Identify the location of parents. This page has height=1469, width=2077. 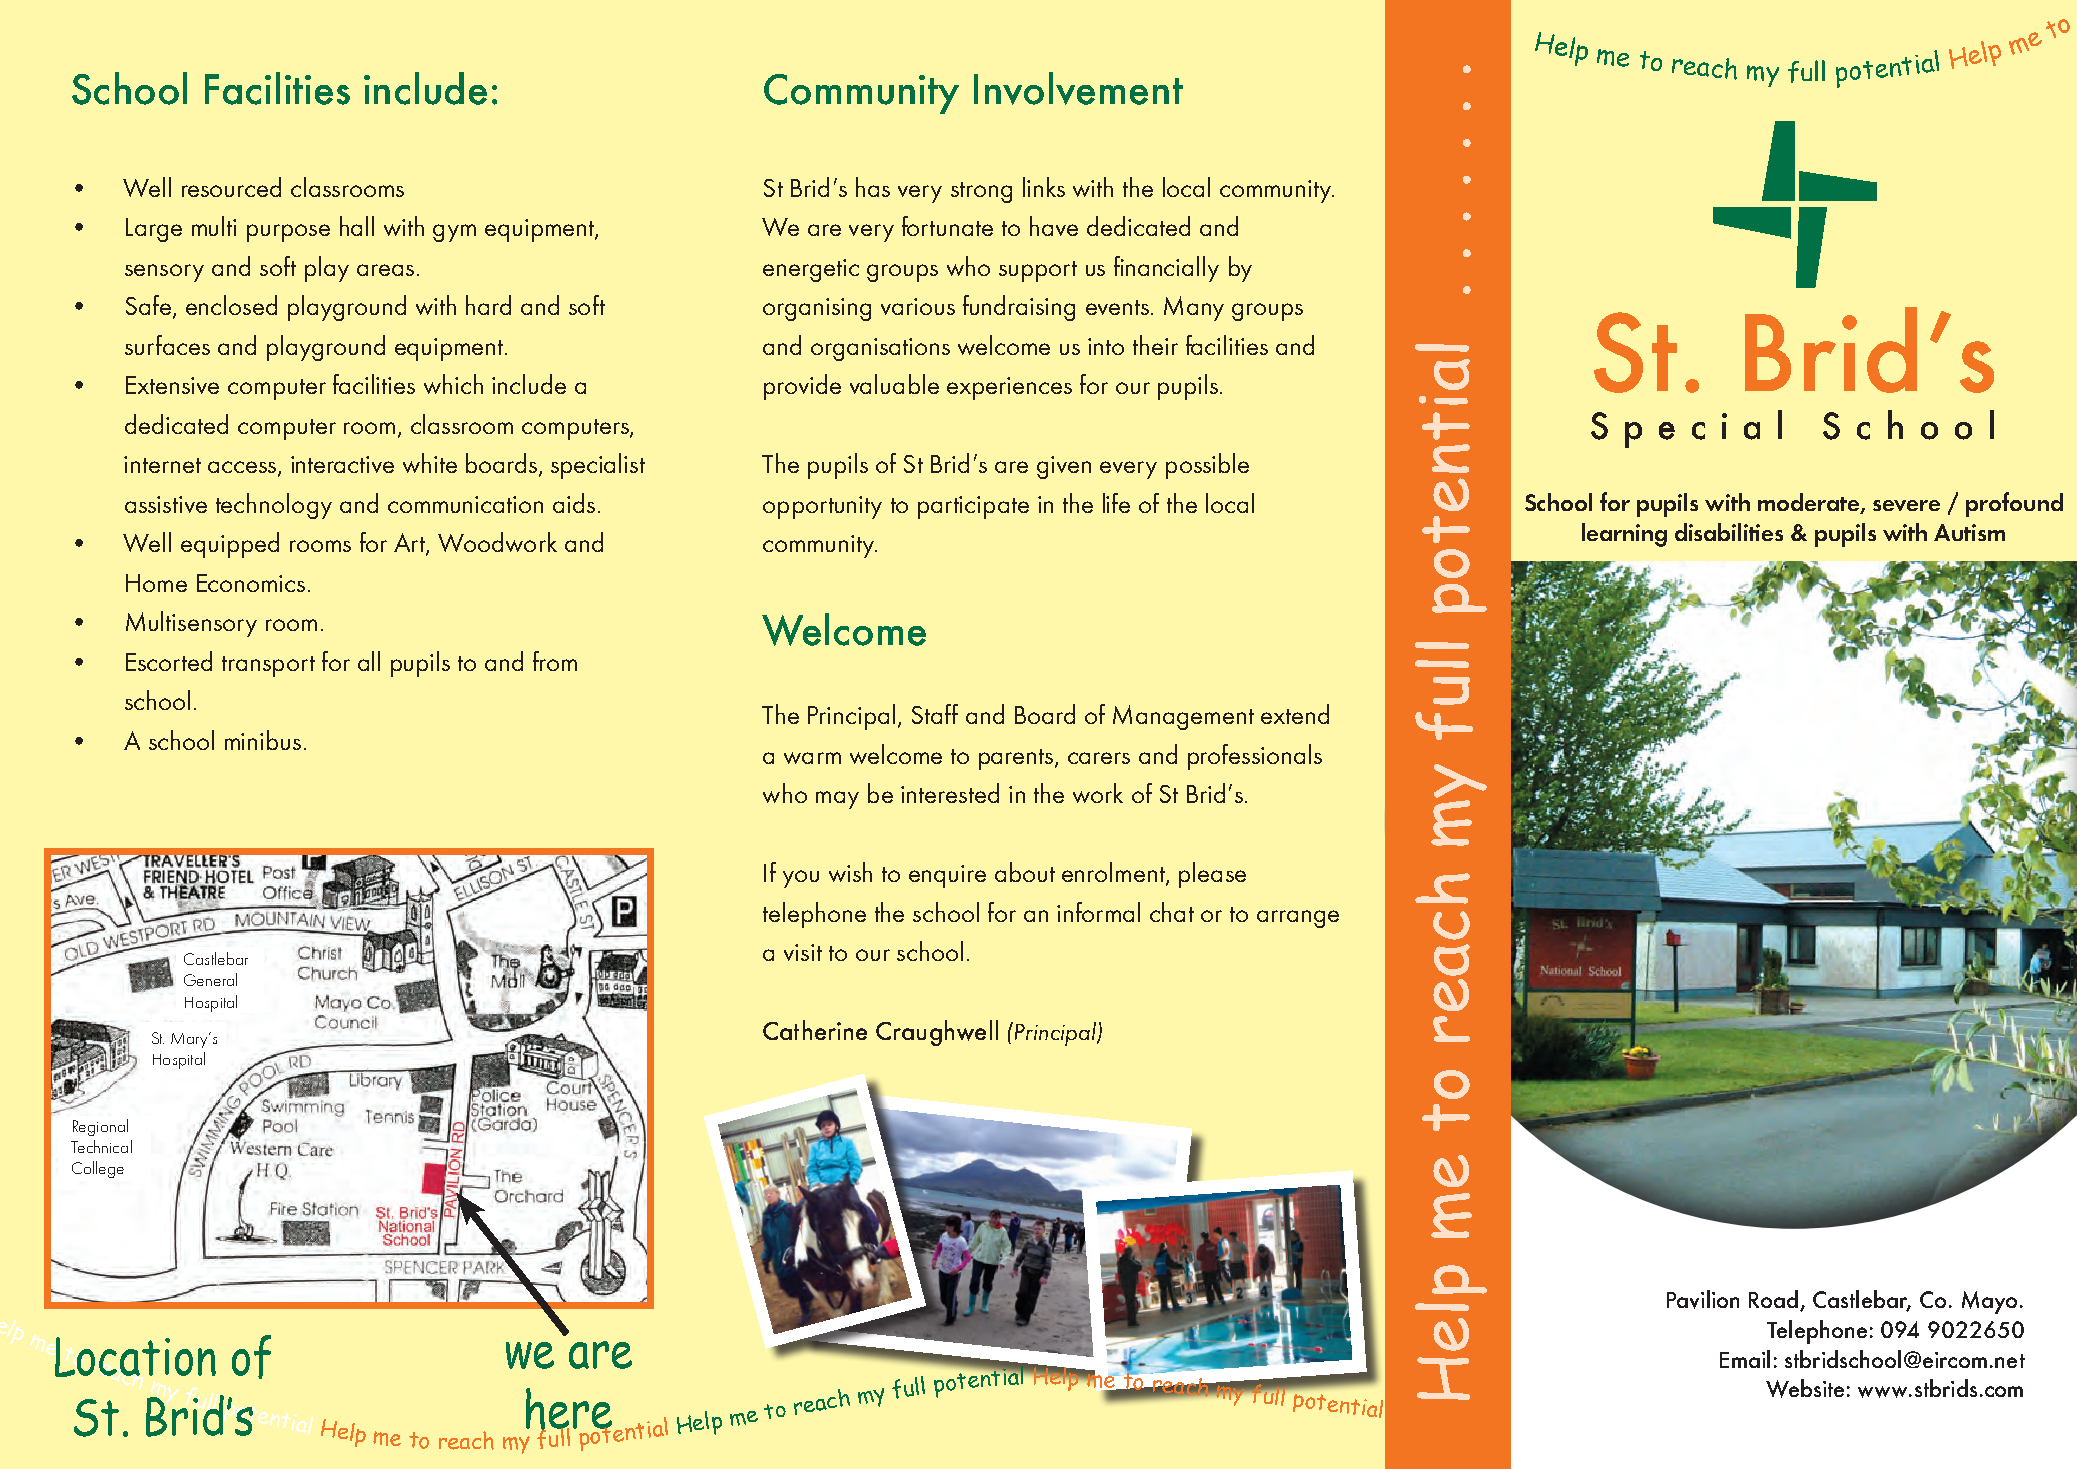
(1017, 759).
